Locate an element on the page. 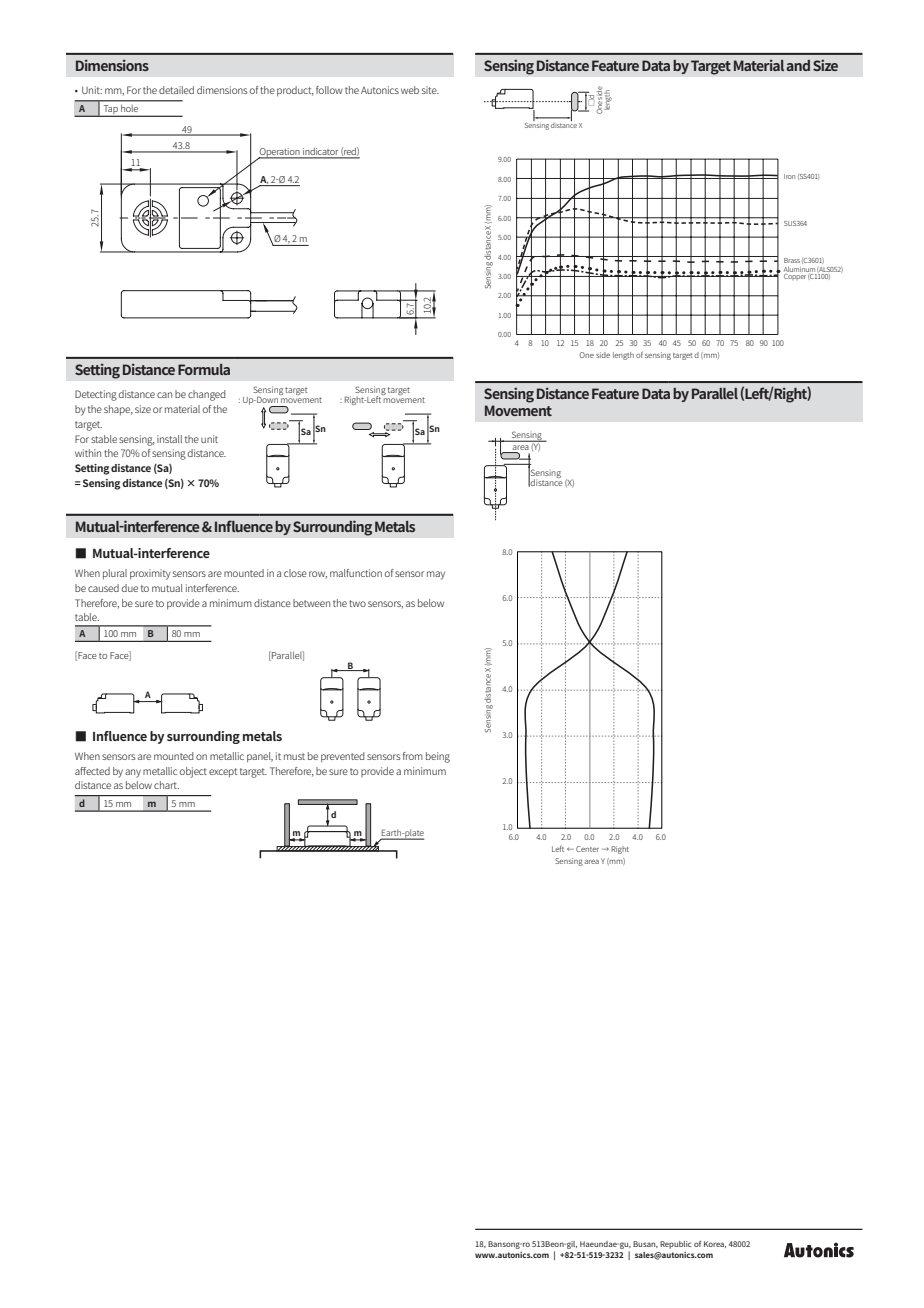 Image resolution: width=924 pixels, height=1308 pixels. being is located at coordinates (438, 757).
